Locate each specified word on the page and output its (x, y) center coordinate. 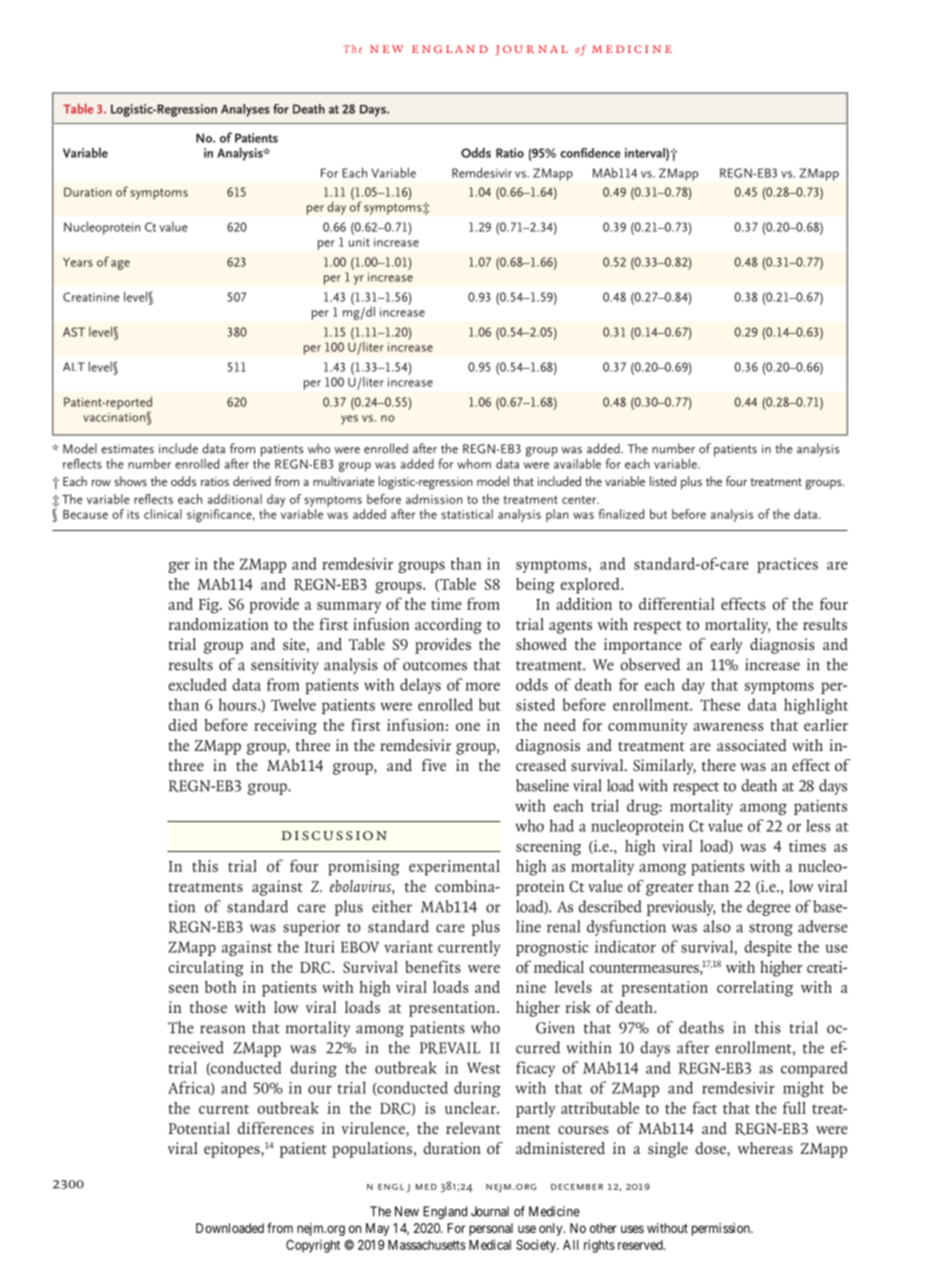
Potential (199, 1128)
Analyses (245, 110)
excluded (197, 684)
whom (474, 464)
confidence (590, 153)
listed (663, 481)
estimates (127, 449)
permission (722, 1229)
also (716, 926)
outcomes (435, 666)
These (720, 704)
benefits (433, 966)
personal (491, 1229)
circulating (206, 969)
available (576, 462)
